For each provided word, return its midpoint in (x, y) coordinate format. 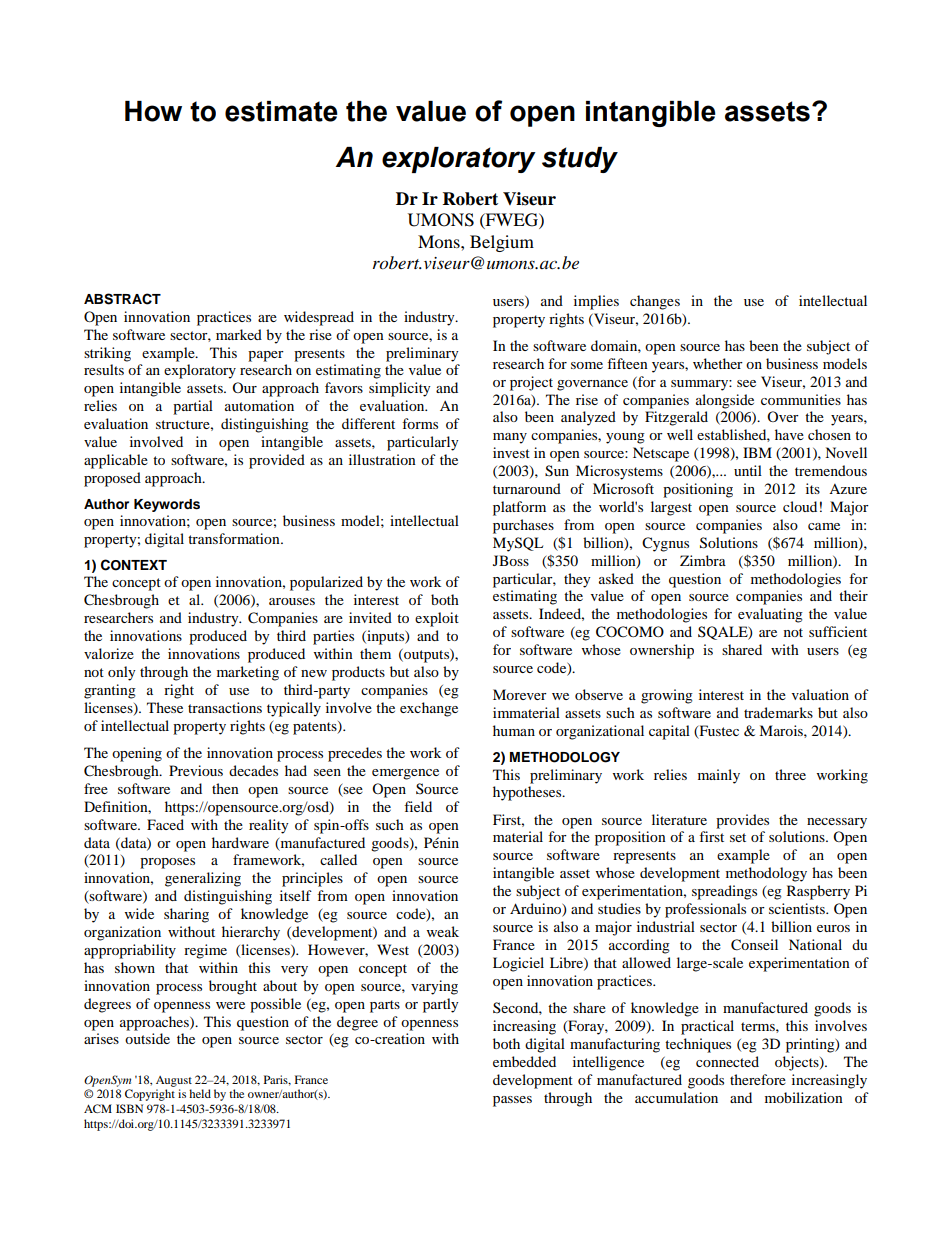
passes (512, 1101)
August (174, 1081)
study (580, 160)
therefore (758, 1079)
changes (655, 302)
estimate (281, 111)
